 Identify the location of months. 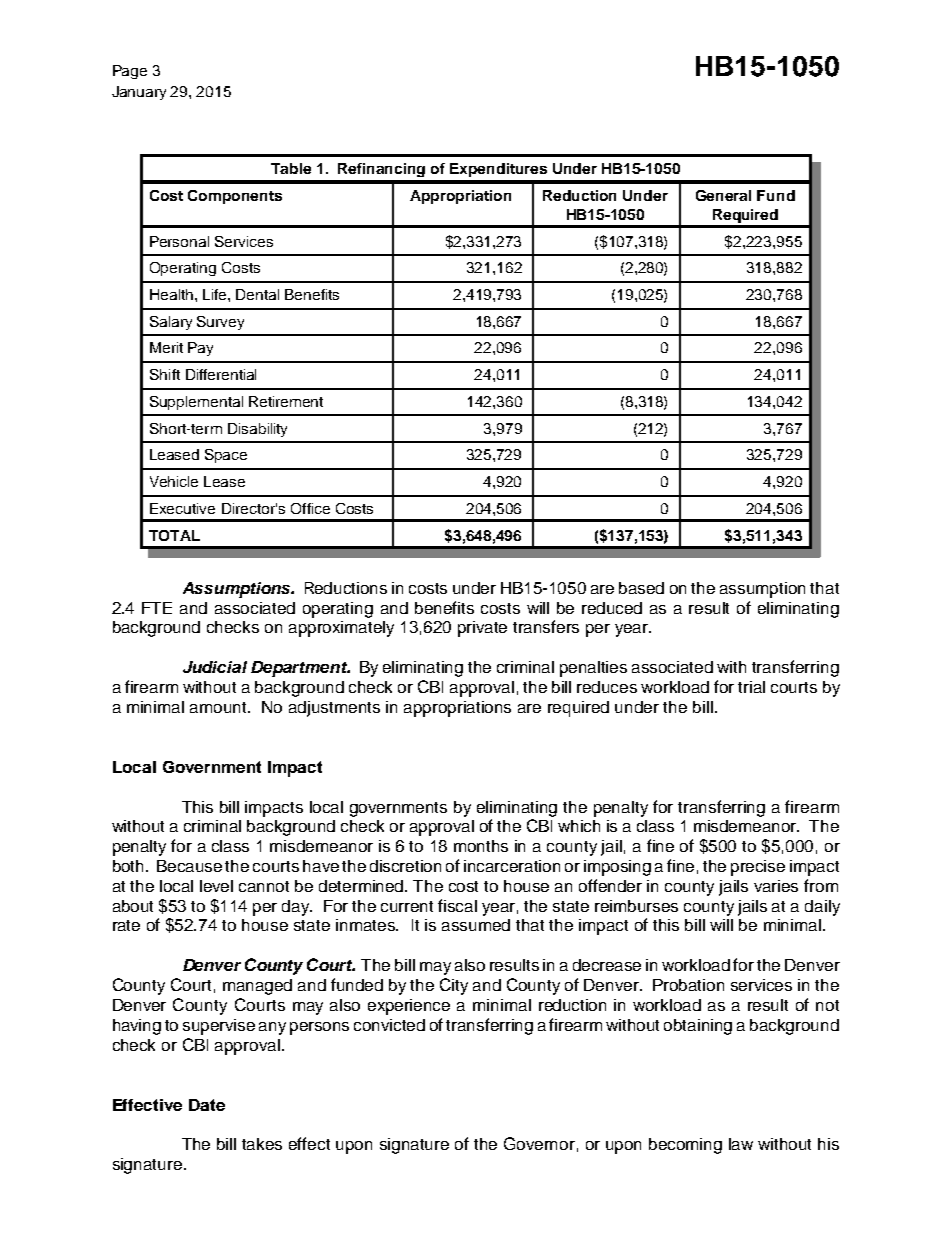
(481, 846).
